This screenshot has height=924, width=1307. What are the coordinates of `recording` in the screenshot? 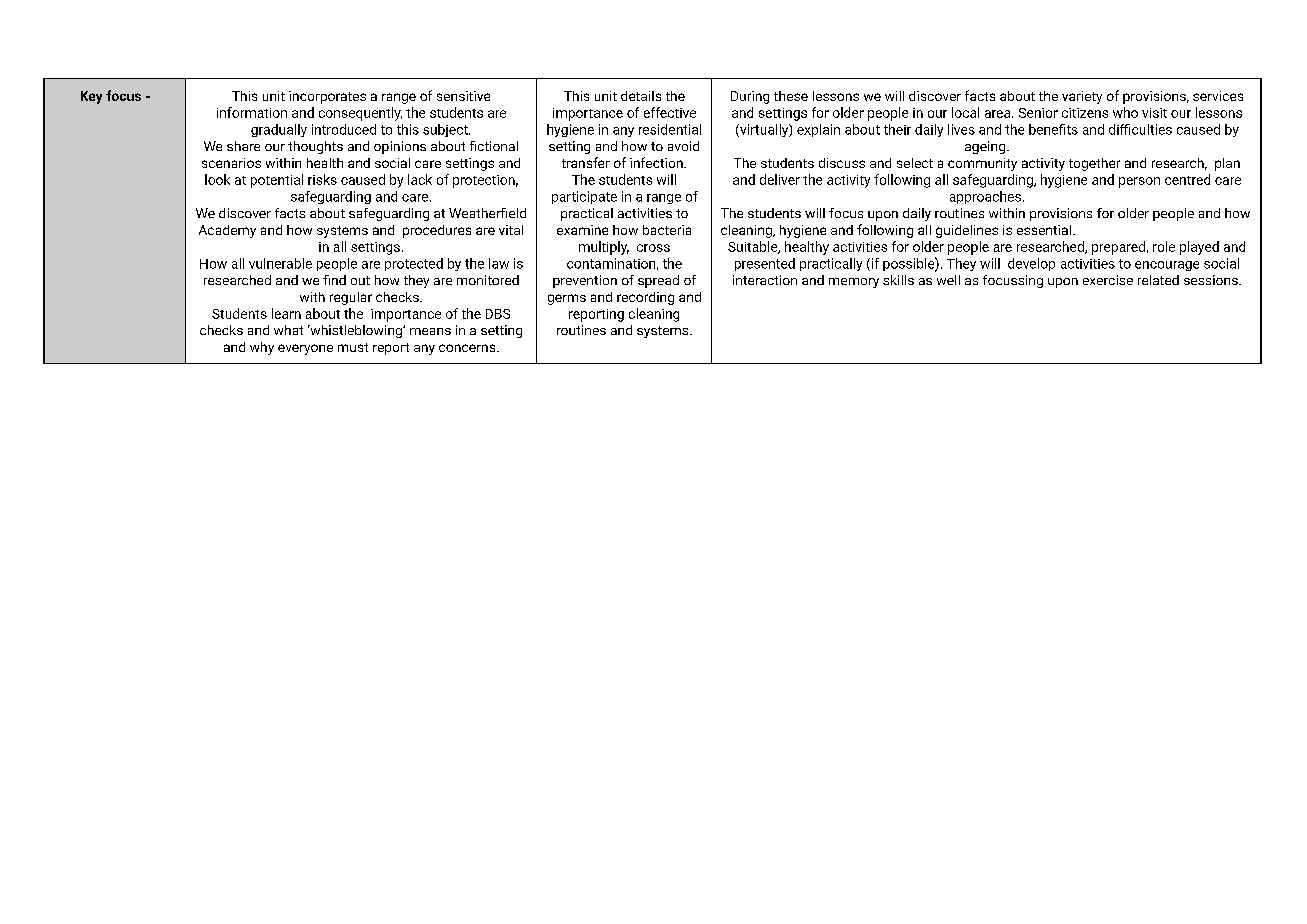 It's located at (645, 298).
